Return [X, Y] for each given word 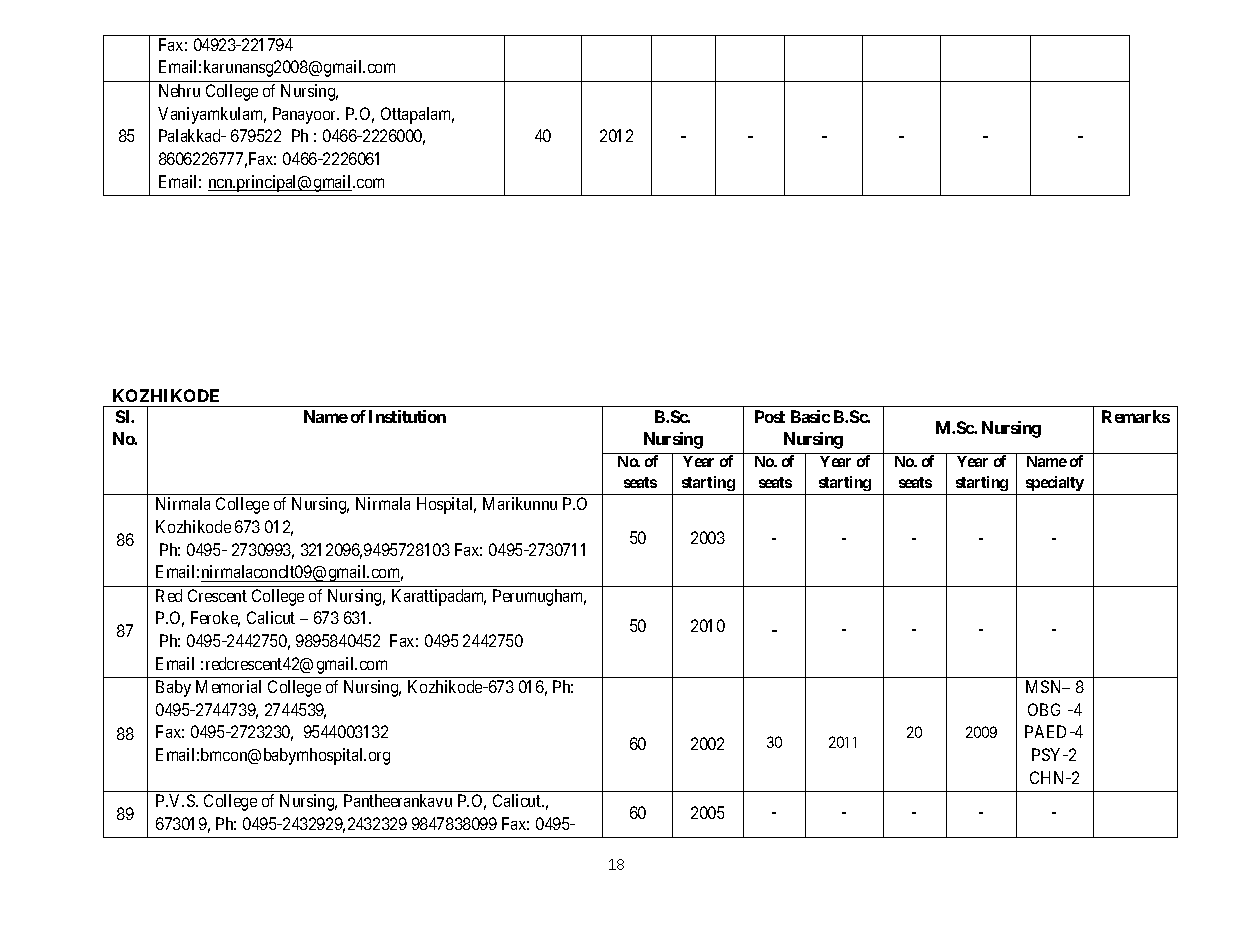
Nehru [179, 90]
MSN [1045, 686]
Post [770, 416]
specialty [1055, 483]
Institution [407, 416]
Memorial [228, 686]
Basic [810, 416]
